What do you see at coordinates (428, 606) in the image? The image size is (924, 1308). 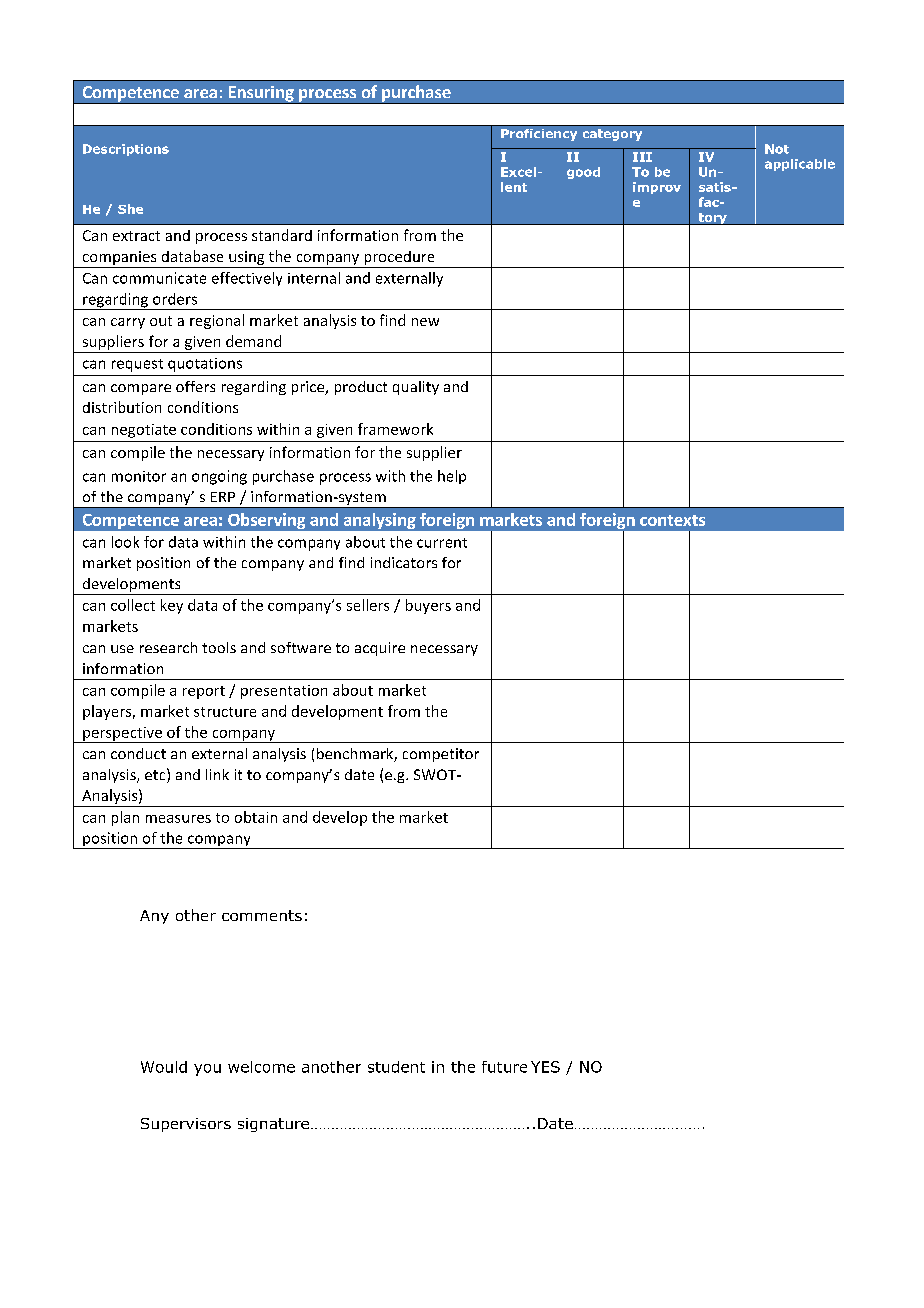 I see `buyers` at bounding box center [428, 606].
